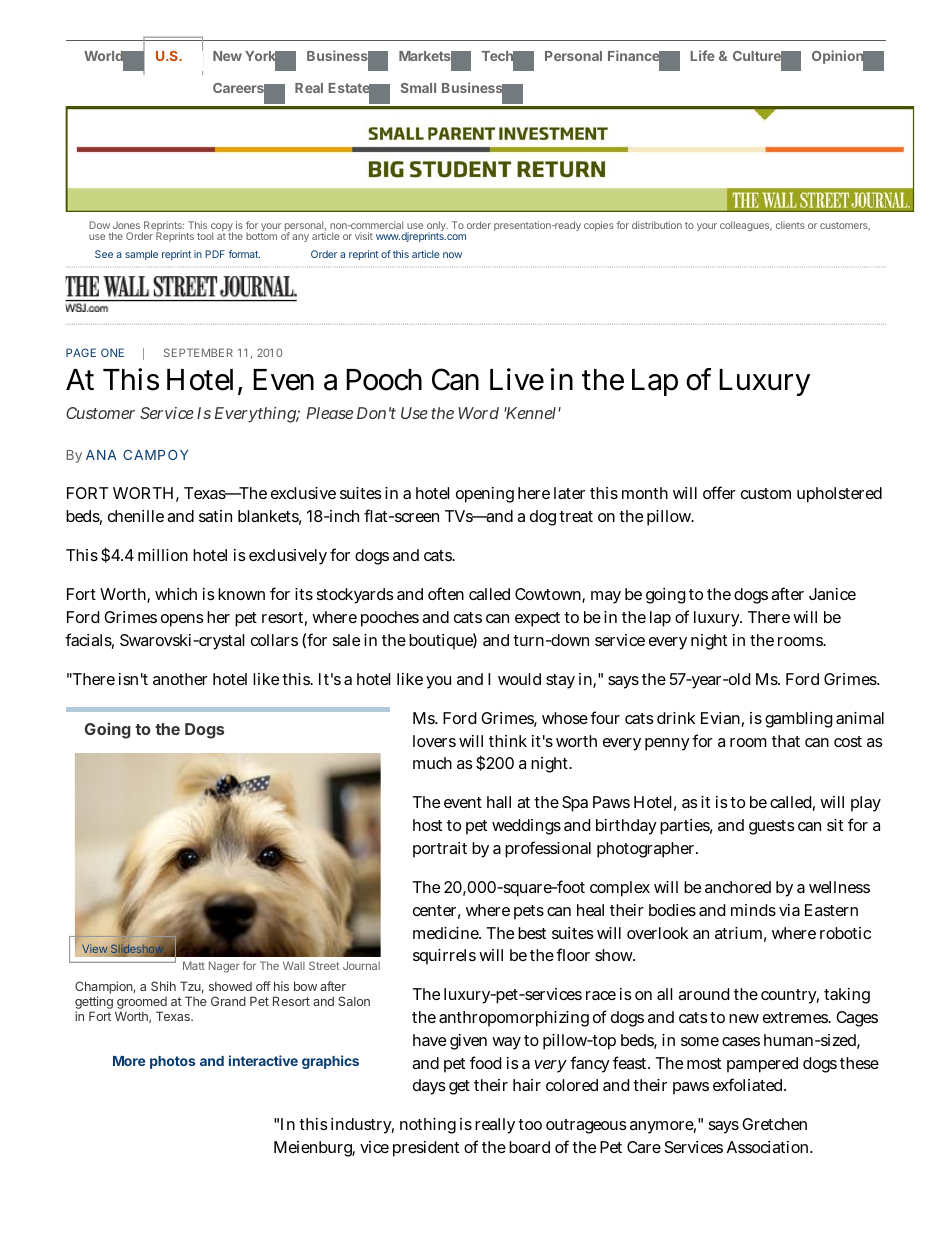 This screenshot has width=952, height=1233. Describe the element at coordinates (774, 1124) in the screenshot. I see `Gretchen` at that location.
